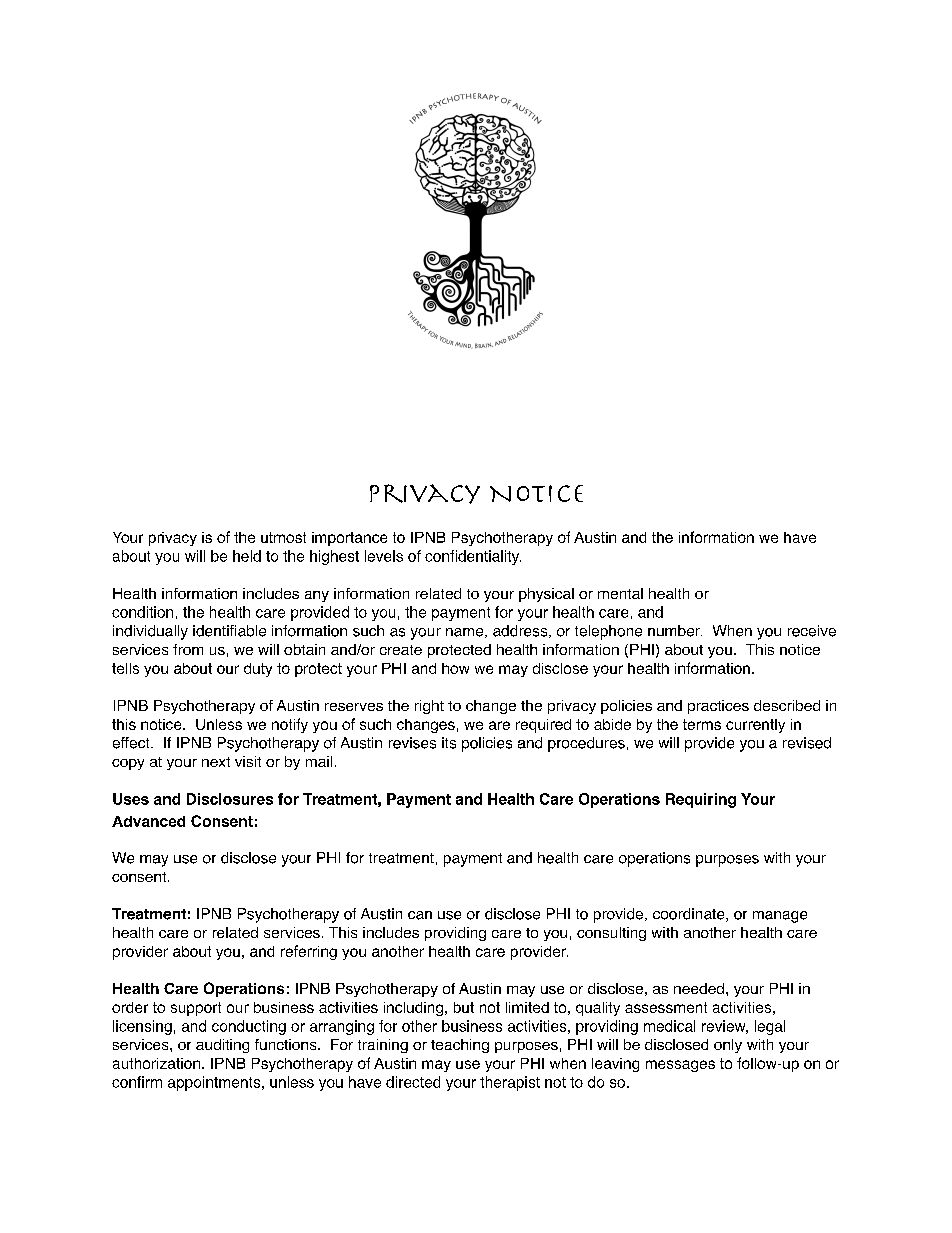 The height and width of the screenshot is (1233, 952). I want to click on can, so click(420, 915).
